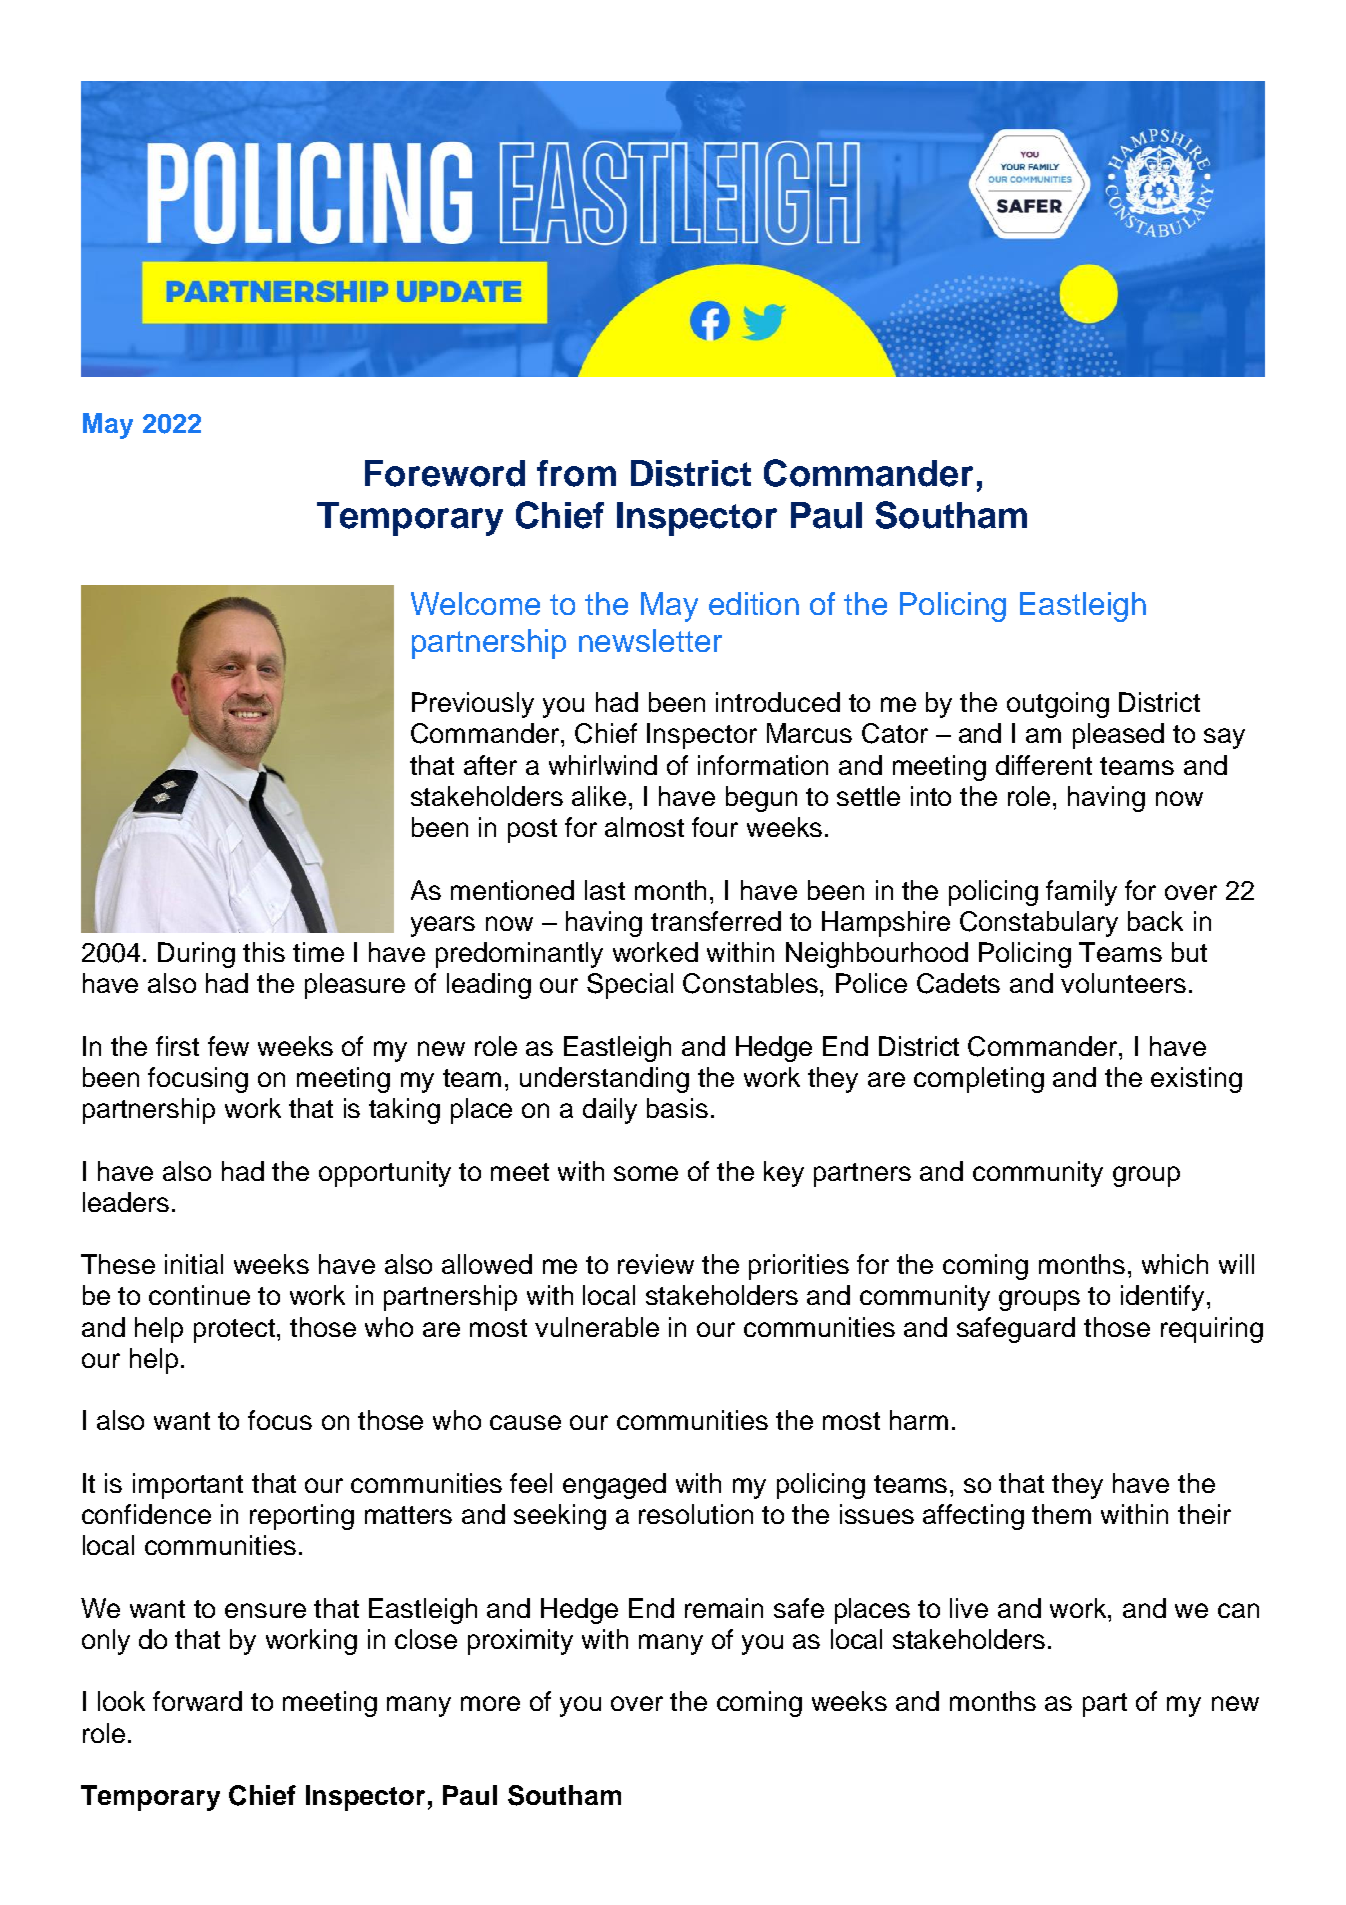  Describe the element at coordinates (197, 1701) in the document. I see `forward` at that location.
